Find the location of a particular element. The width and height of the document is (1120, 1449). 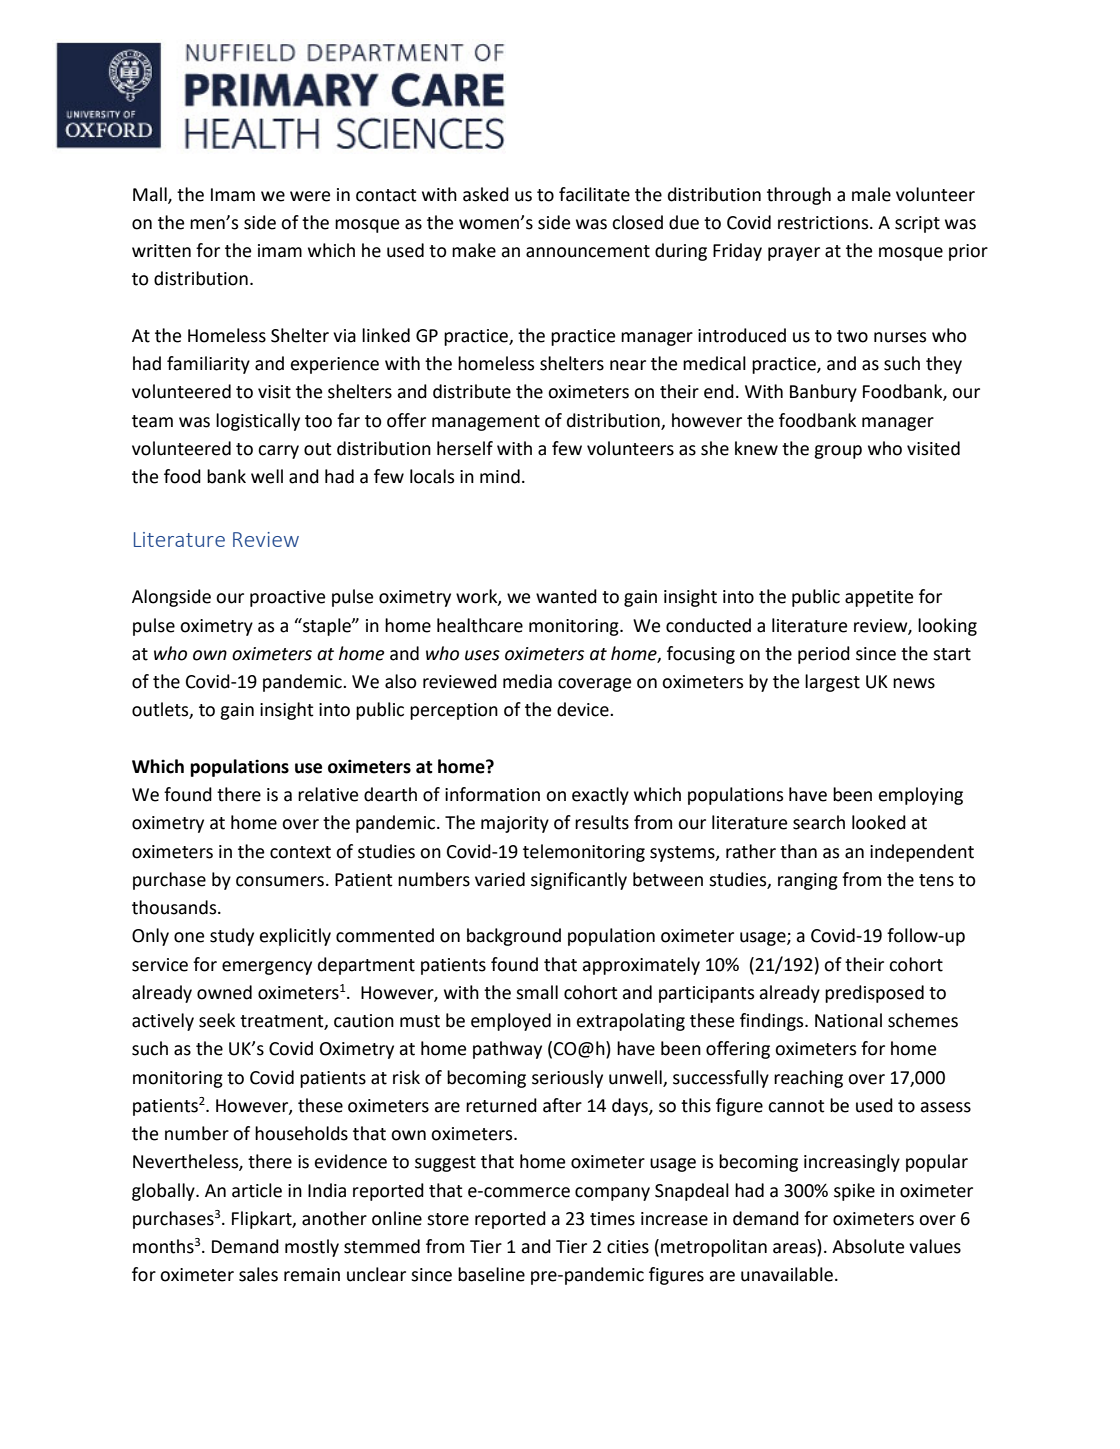

times is located at coordinates (612, 1219).
